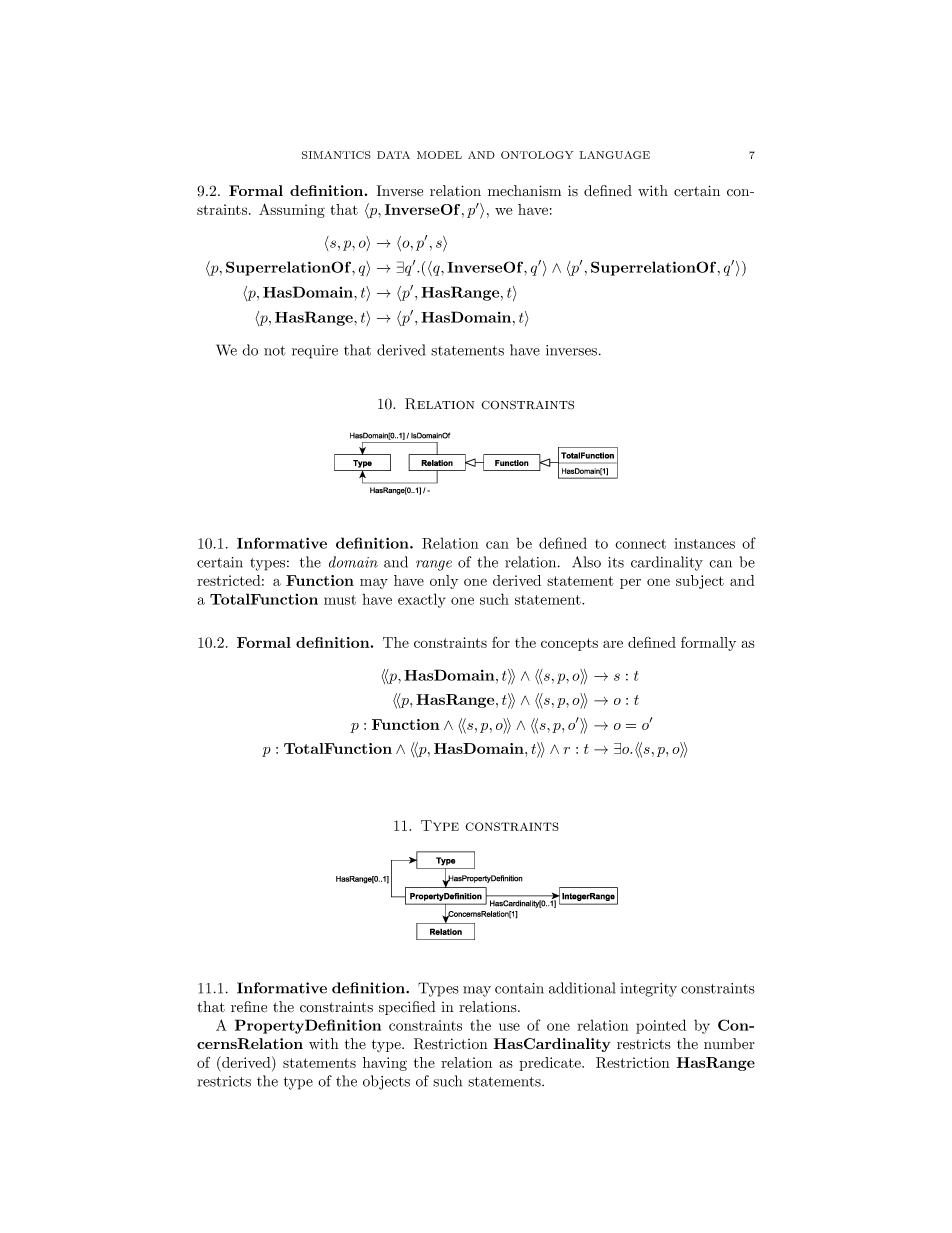 Image resolution: width=952 pixels, height=1233 pixels. I want to click on only, so click(444, 582).
